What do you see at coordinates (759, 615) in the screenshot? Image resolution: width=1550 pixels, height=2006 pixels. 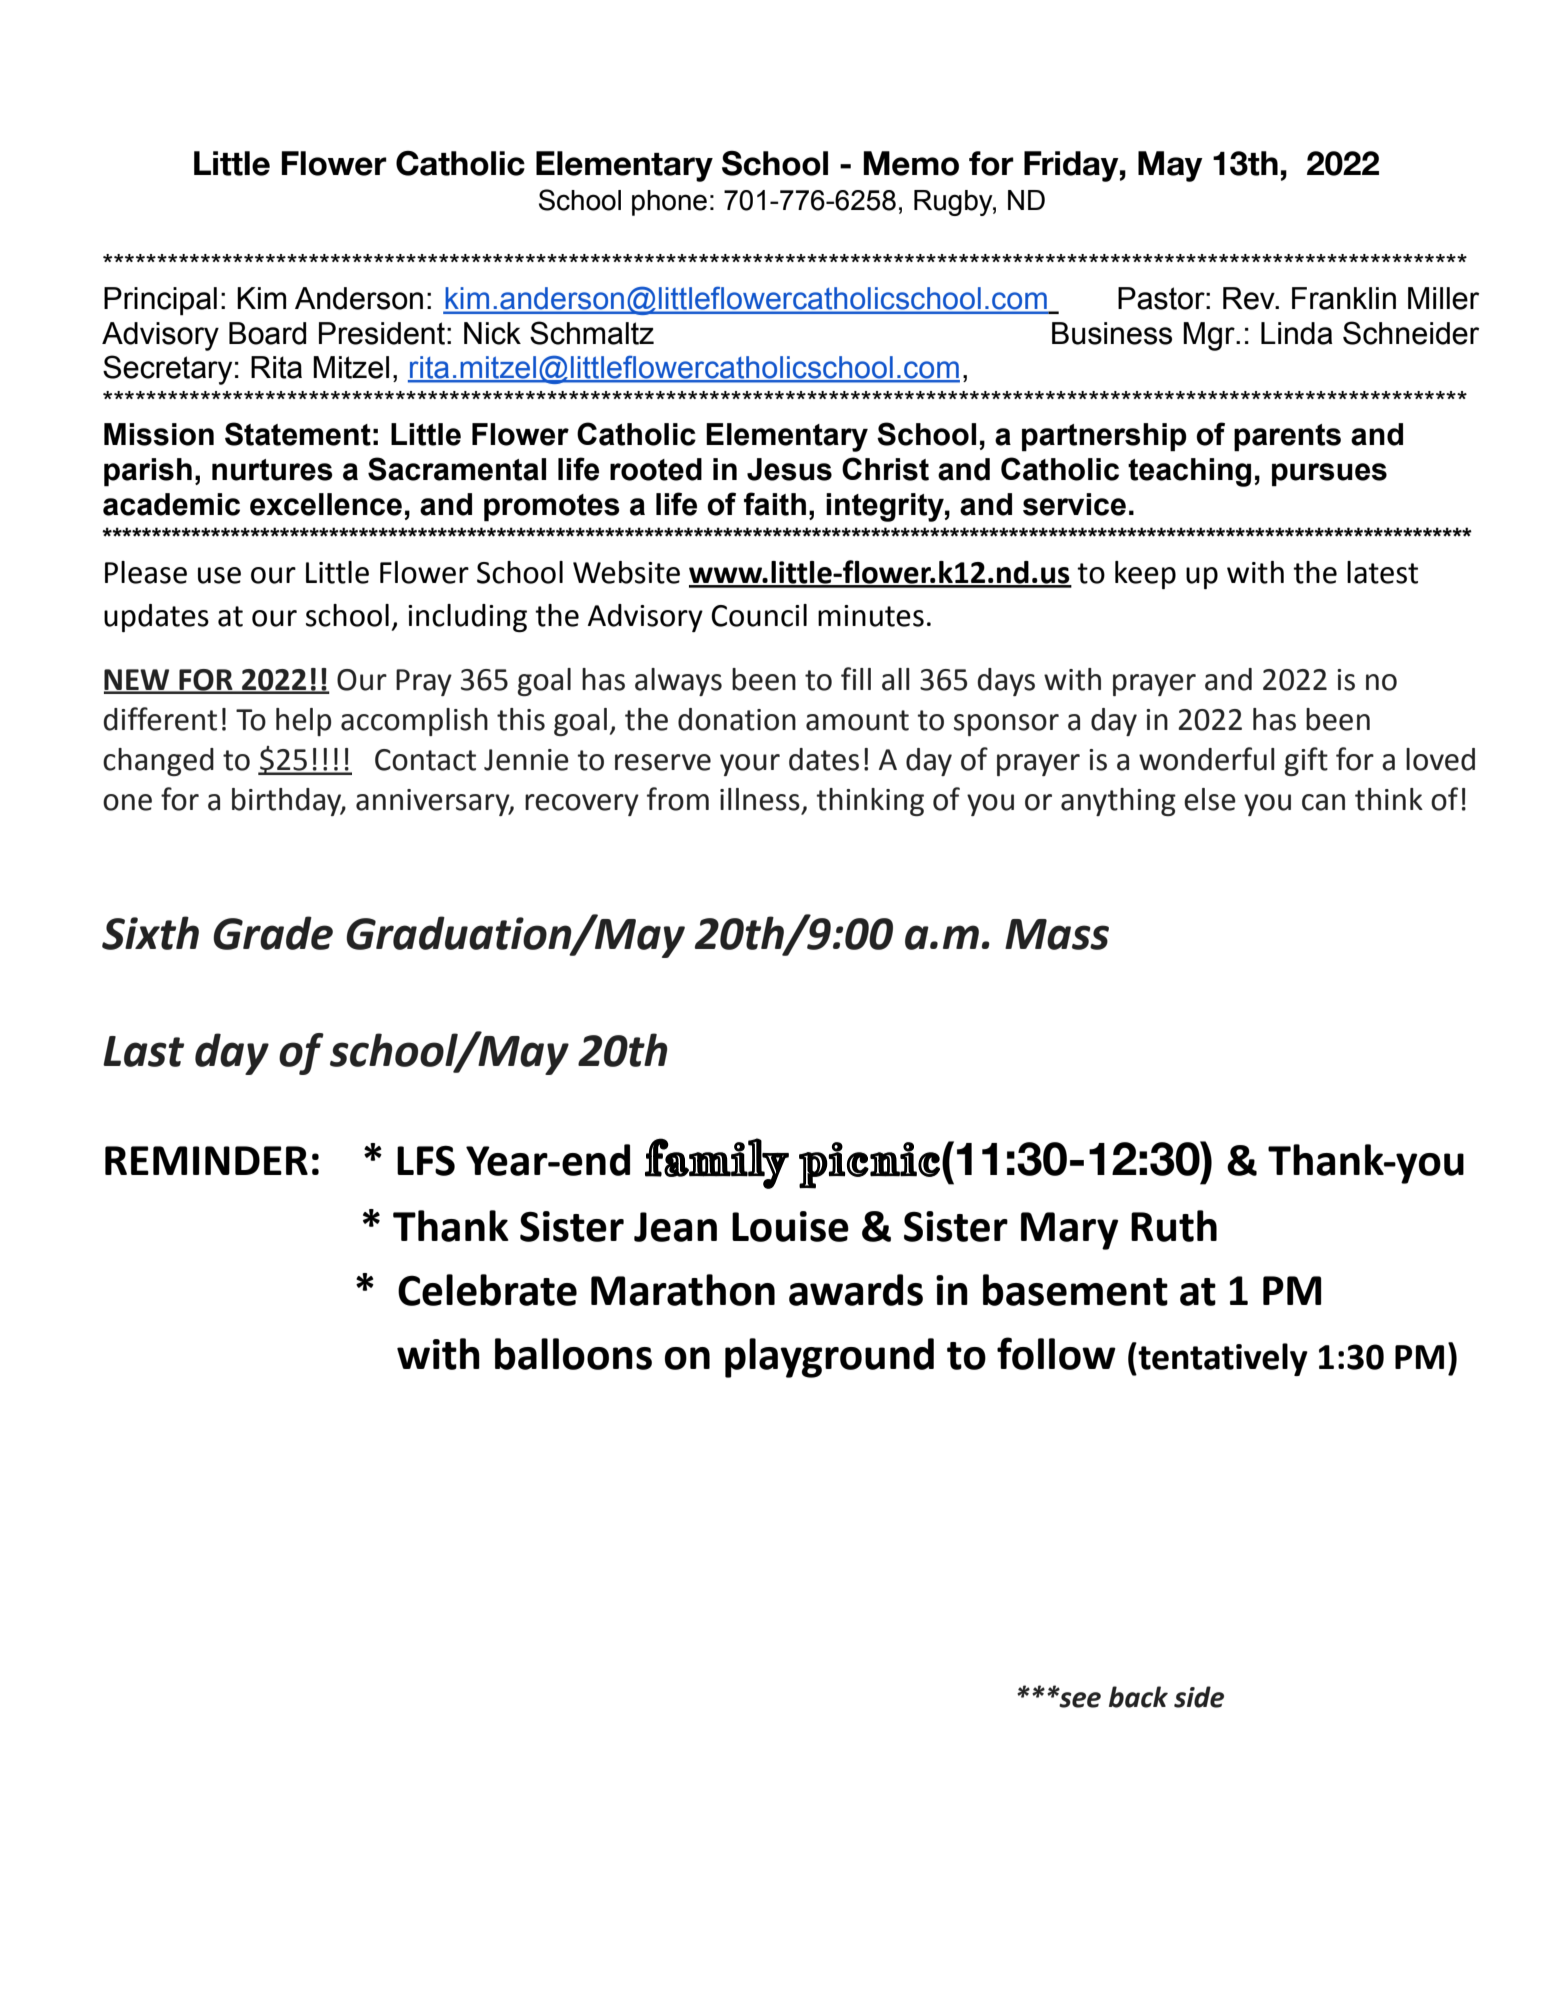 I see `Council` at bounding box center [759, 615].
